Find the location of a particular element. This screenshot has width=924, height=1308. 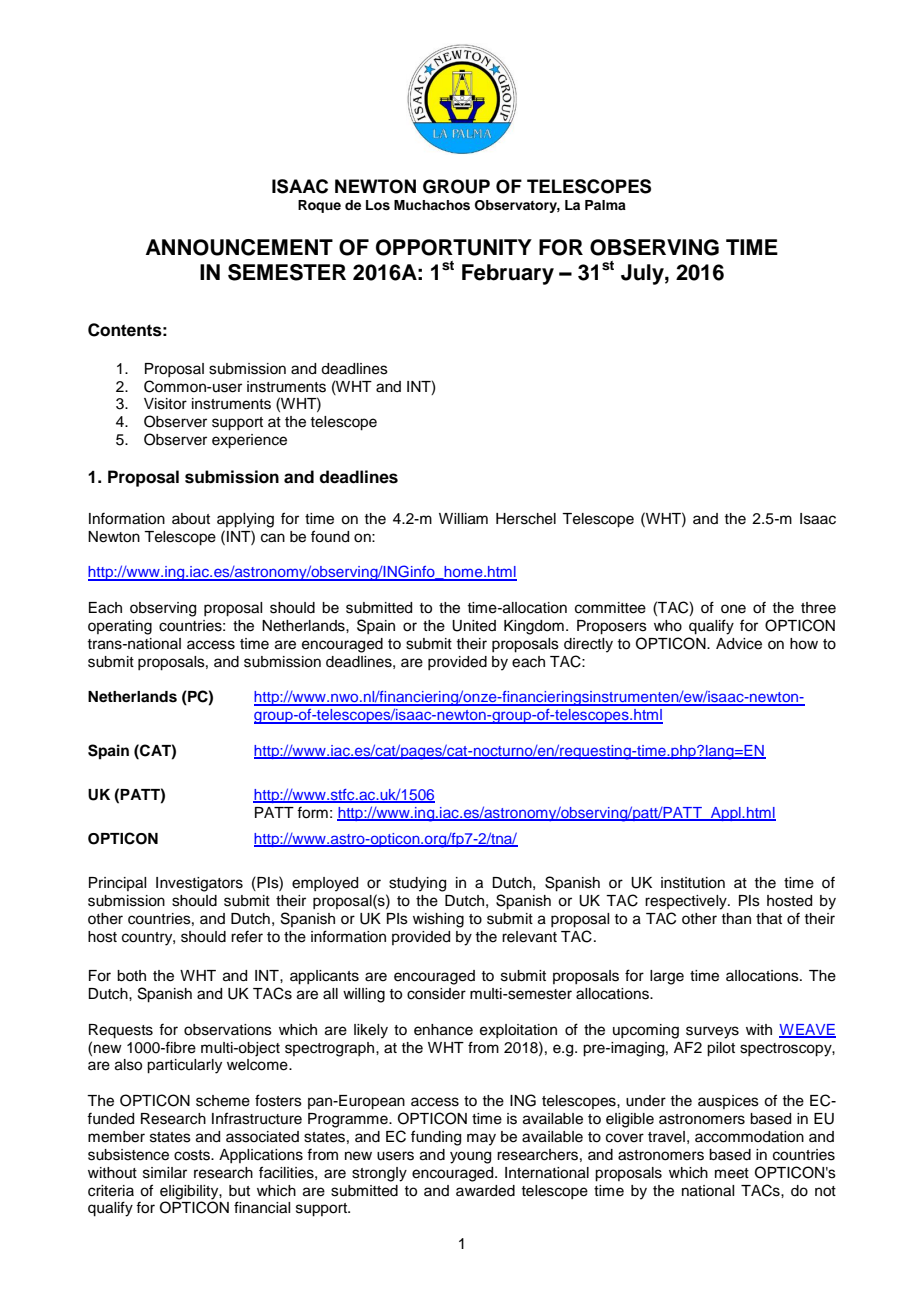

Palma is located at coordinates (605, 205).
